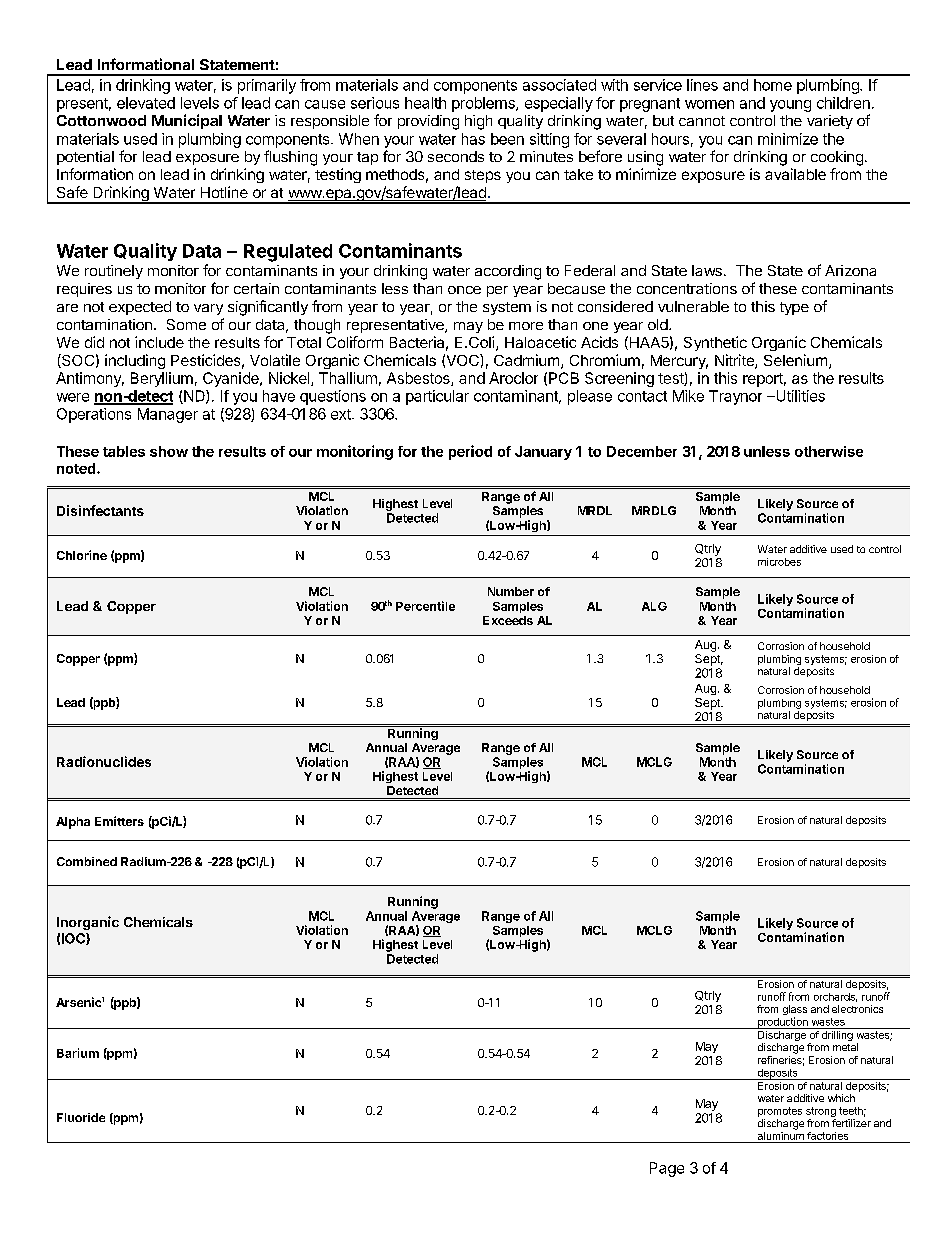 This screenshot has height=1233, width=952. I want to click on period, so click(470, 452).
